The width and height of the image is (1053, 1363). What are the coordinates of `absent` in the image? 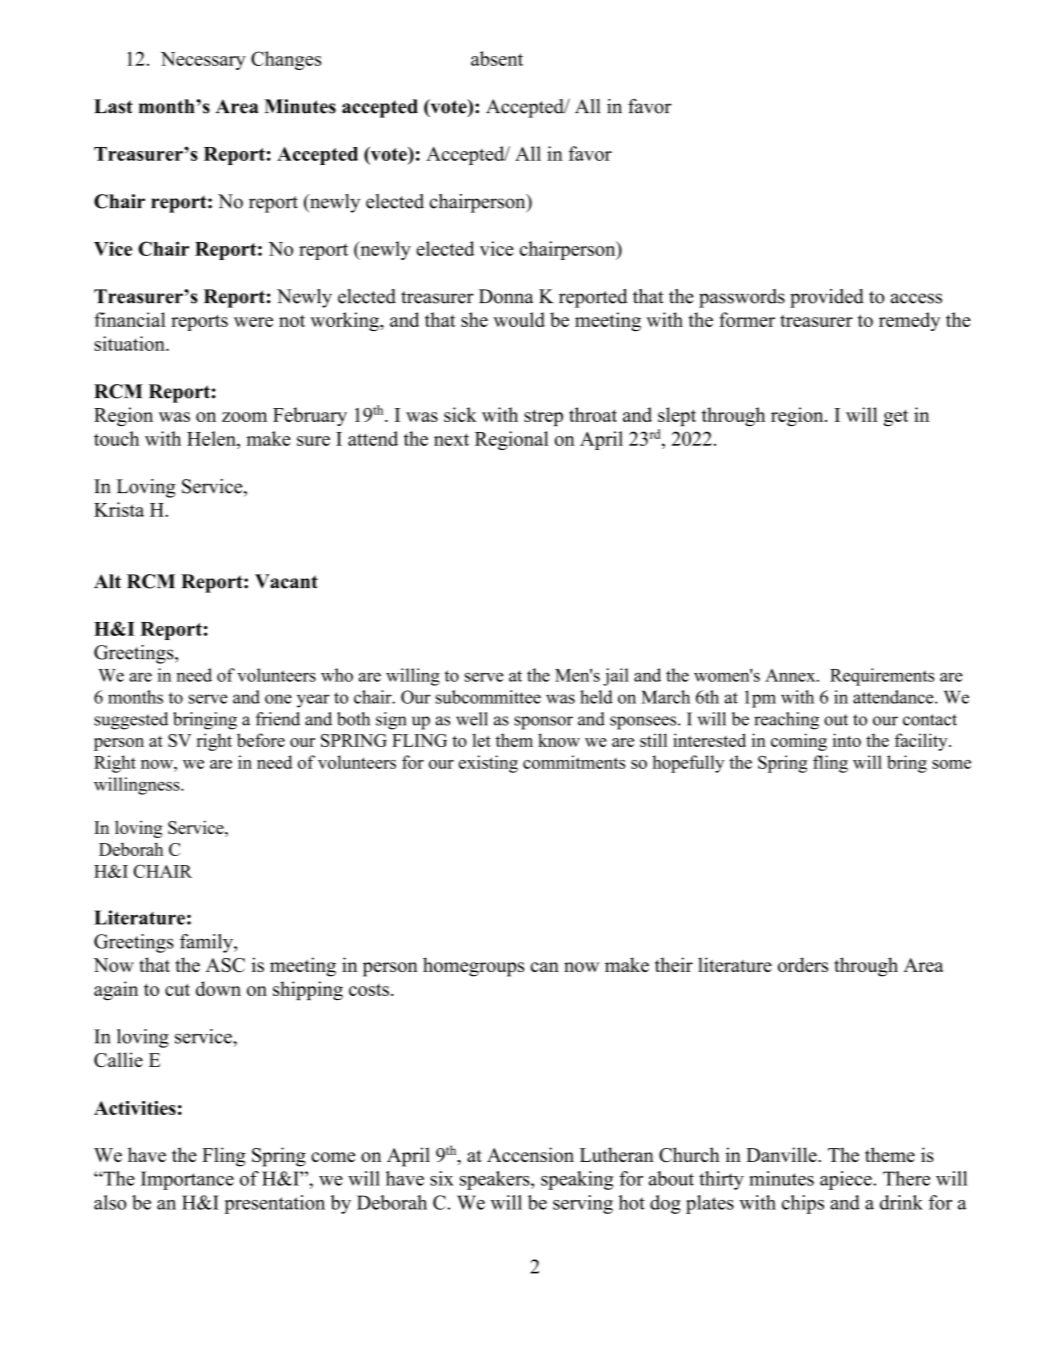 It's located at (497, 58).
